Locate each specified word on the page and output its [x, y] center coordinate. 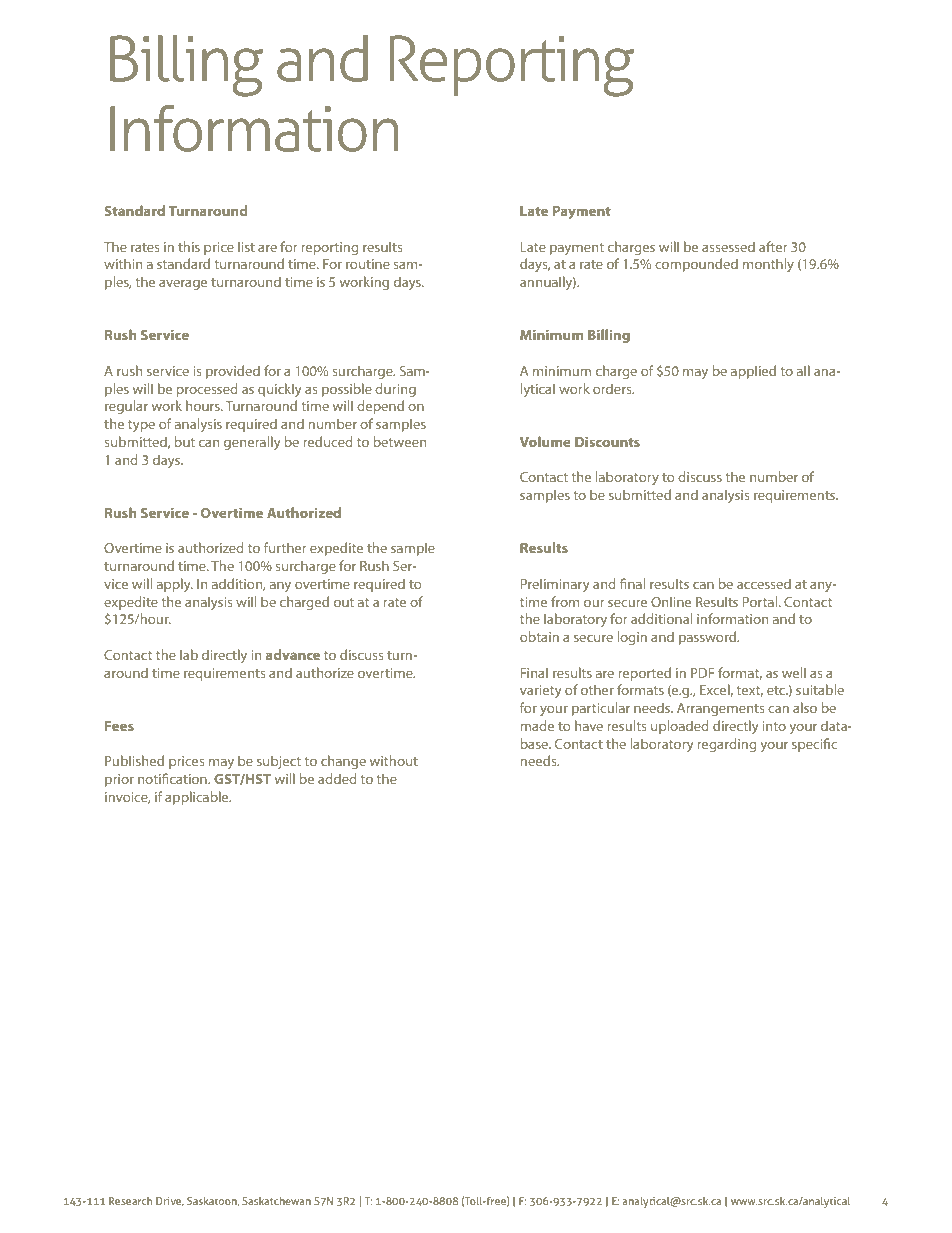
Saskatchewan [276, 1201]
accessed [764, 583]
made [537, 725]
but [184, 441]
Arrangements [720, 709]
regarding [726, 745]
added [337, 778]
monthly [768, 265]
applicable [198, 798]
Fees [119, 726]
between [399, 441]
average [183, 284]
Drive [170, 1201]
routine [368, 264]
